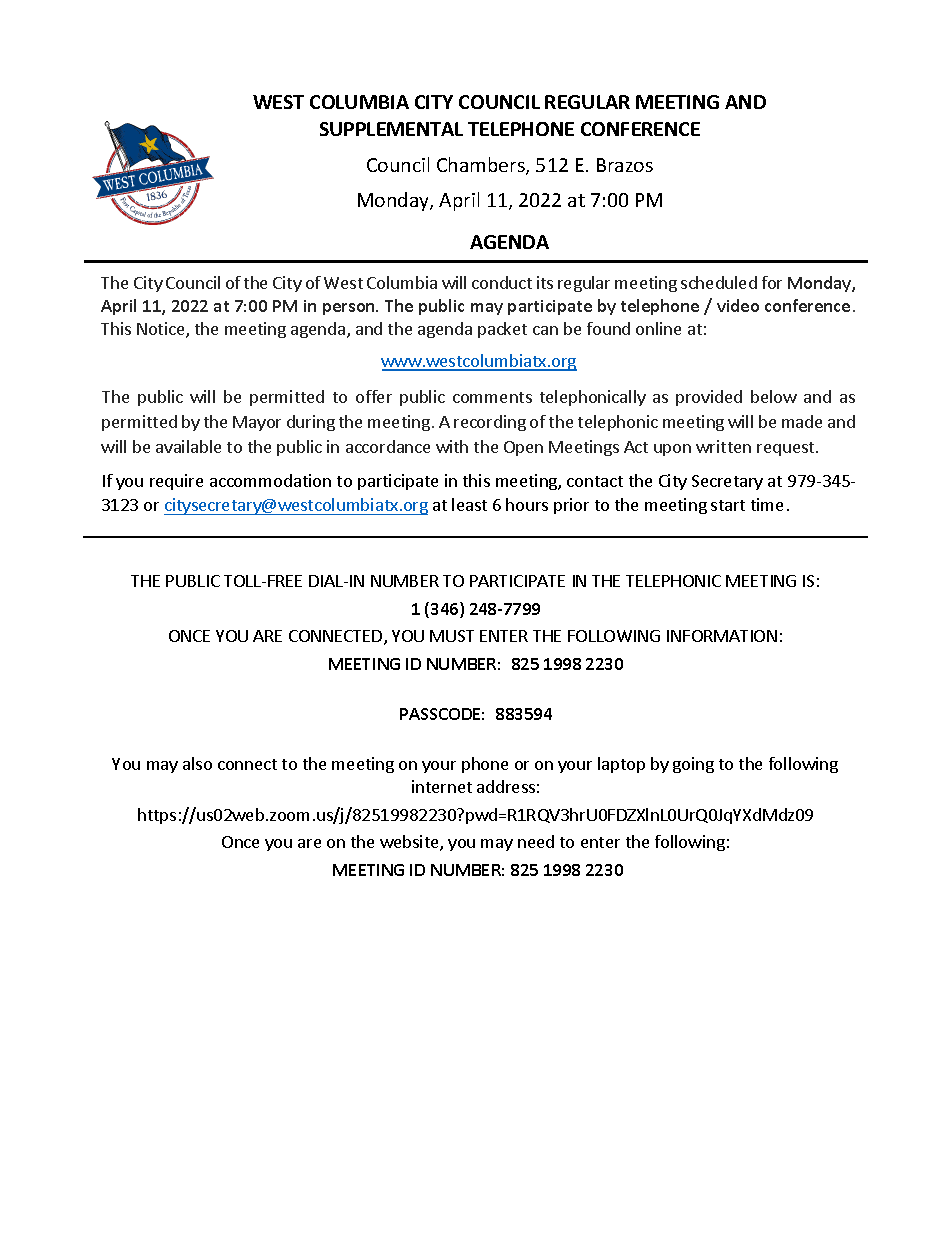 The image size is (952, 1233). What do you see at coordinates (536, 841) in the image?
I see `need` at bounding box center [536, 841].
